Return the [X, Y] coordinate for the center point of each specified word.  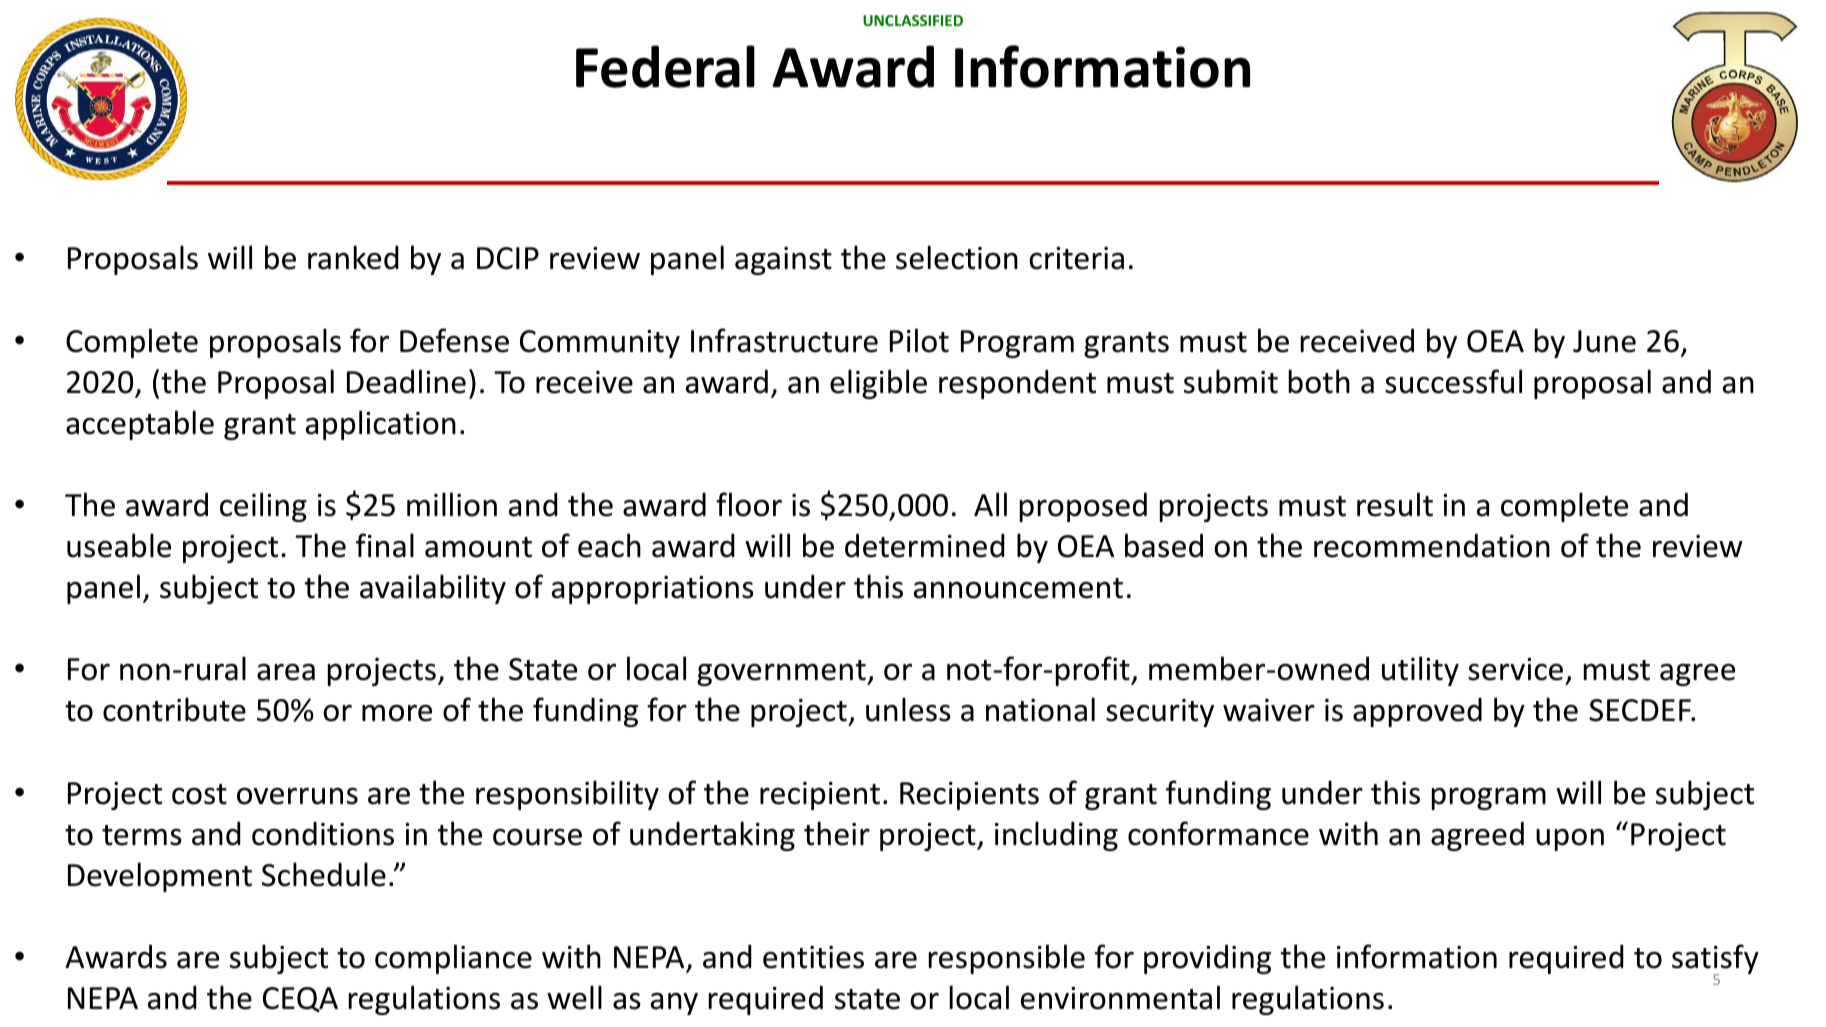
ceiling [263, 507]
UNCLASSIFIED [913, 20]
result [1395, 504]
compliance [453, 959]
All [990, 504]
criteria [1076, 258]
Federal [665, 66]
